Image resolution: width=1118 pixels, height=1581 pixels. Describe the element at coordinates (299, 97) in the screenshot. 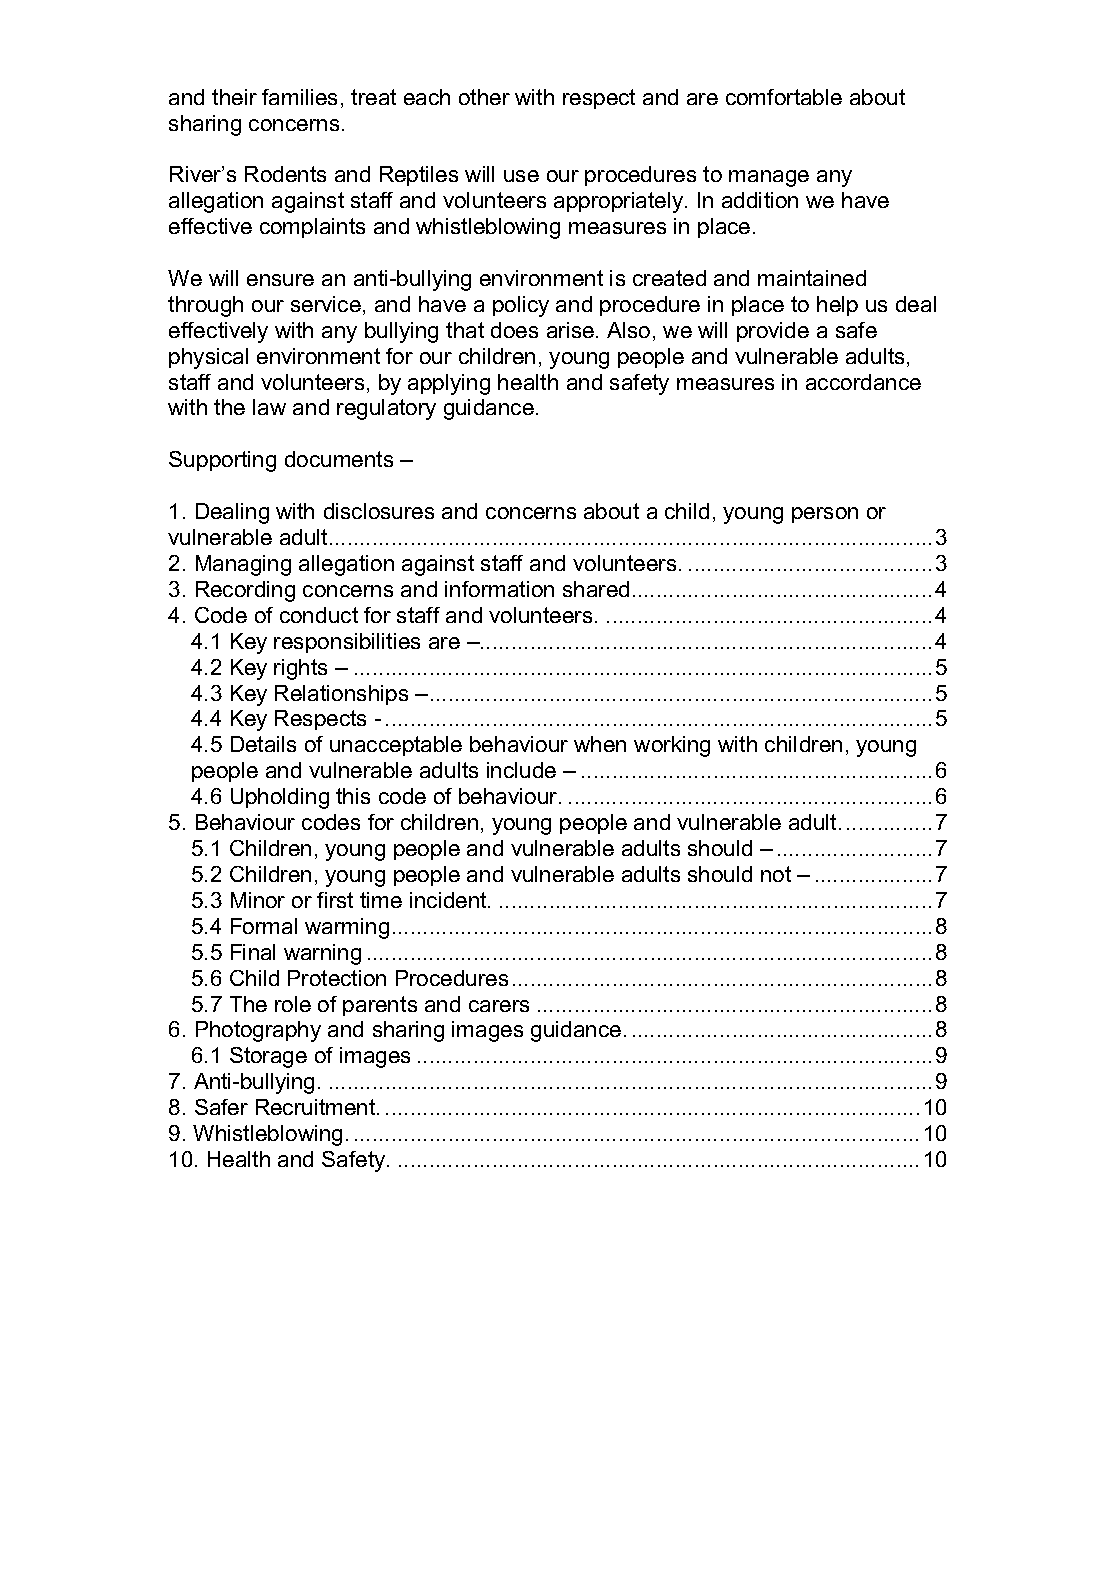

I see `families` at that location.
